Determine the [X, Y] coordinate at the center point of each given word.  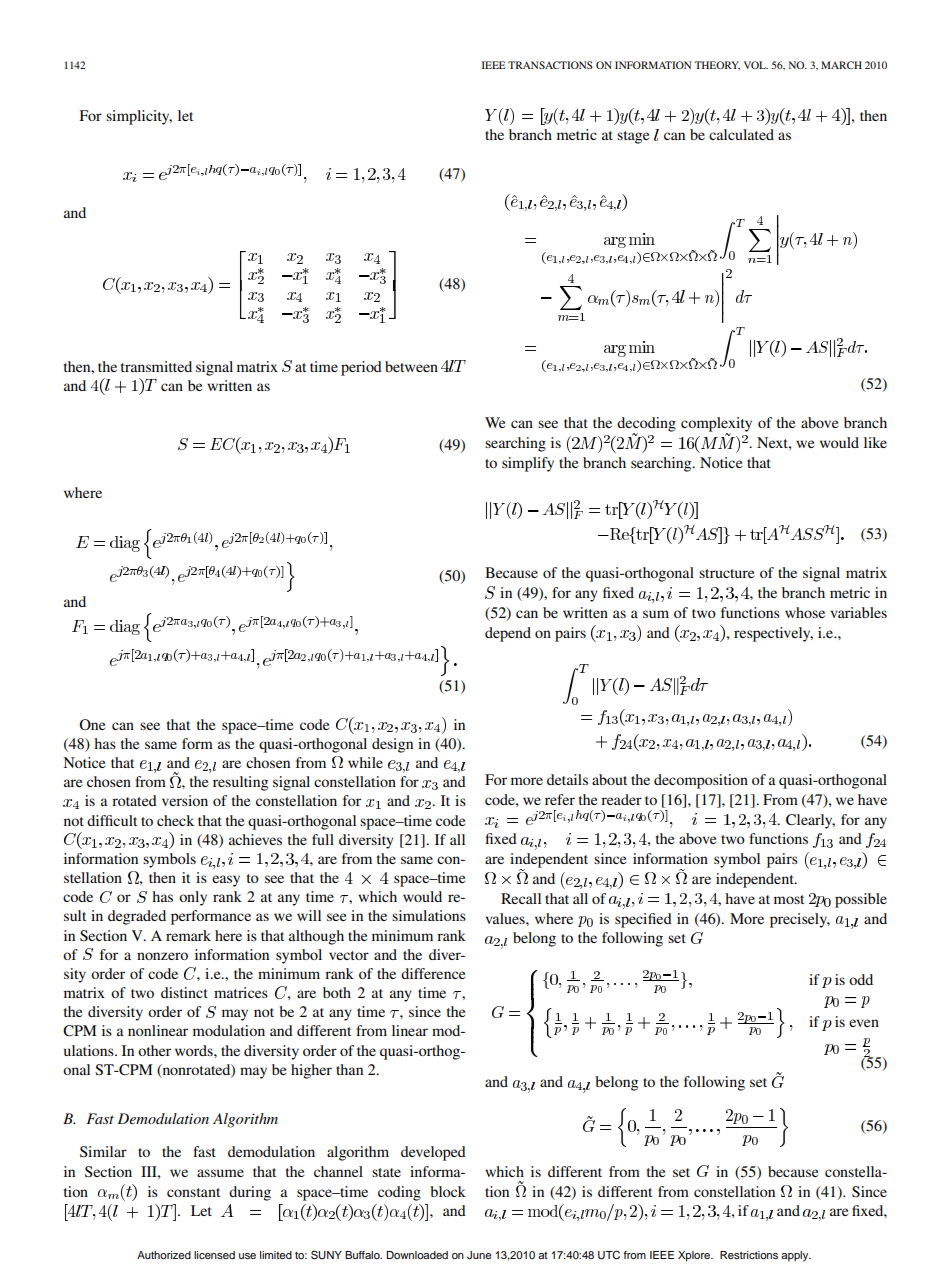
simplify [528, 464]
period [361, 368]
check [175, 820]
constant [193, 1192]
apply [796, 1256]
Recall [521, 898]
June [479, 1255]
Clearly [810, 821]
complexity [716, 425]
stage [633, 137]
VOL [756, 65]
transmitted [156, 366]
